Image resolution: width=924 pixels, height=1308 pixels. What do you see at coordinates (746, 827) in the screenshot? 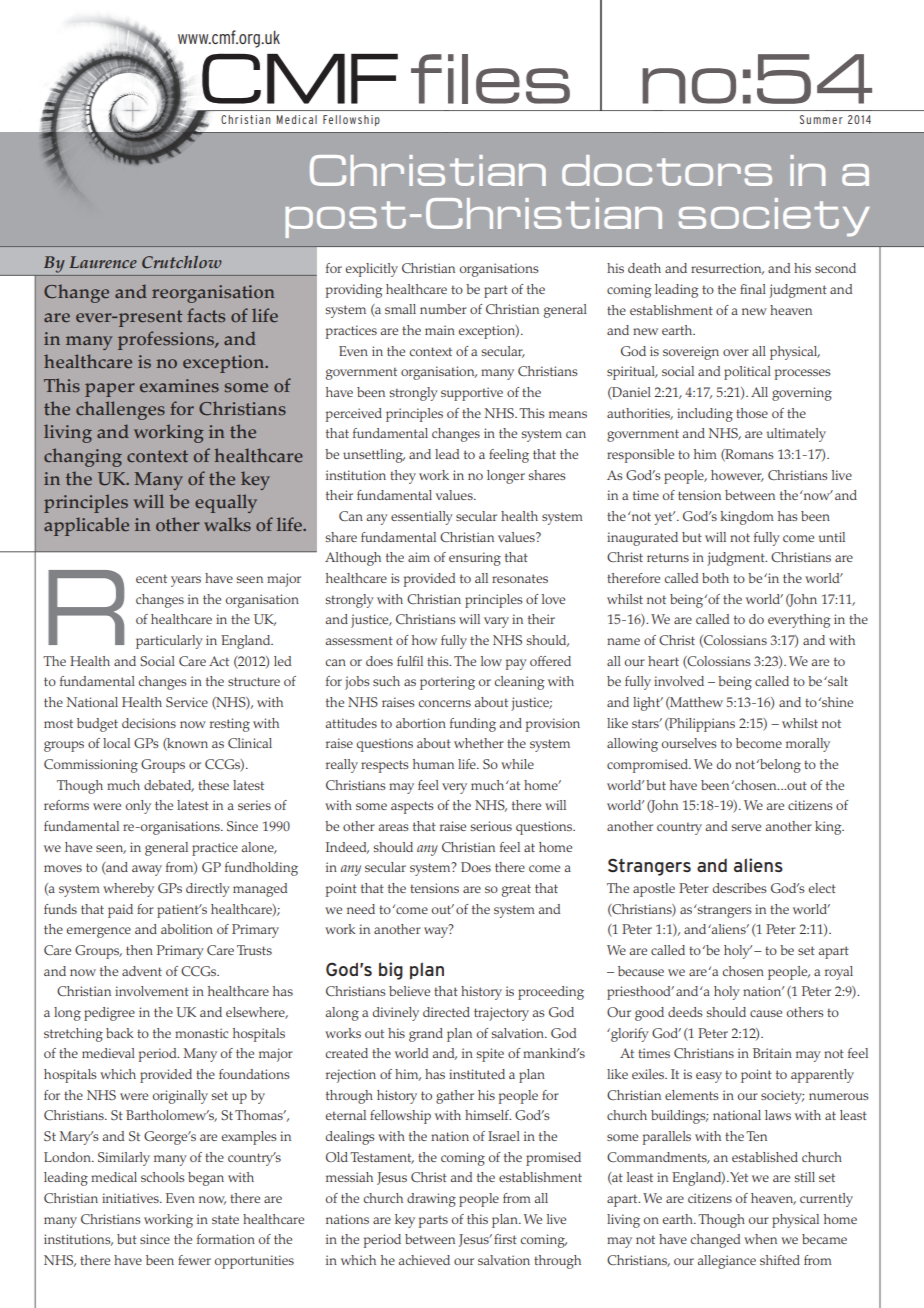
I see `serve` at bounding box center [746, 827].
